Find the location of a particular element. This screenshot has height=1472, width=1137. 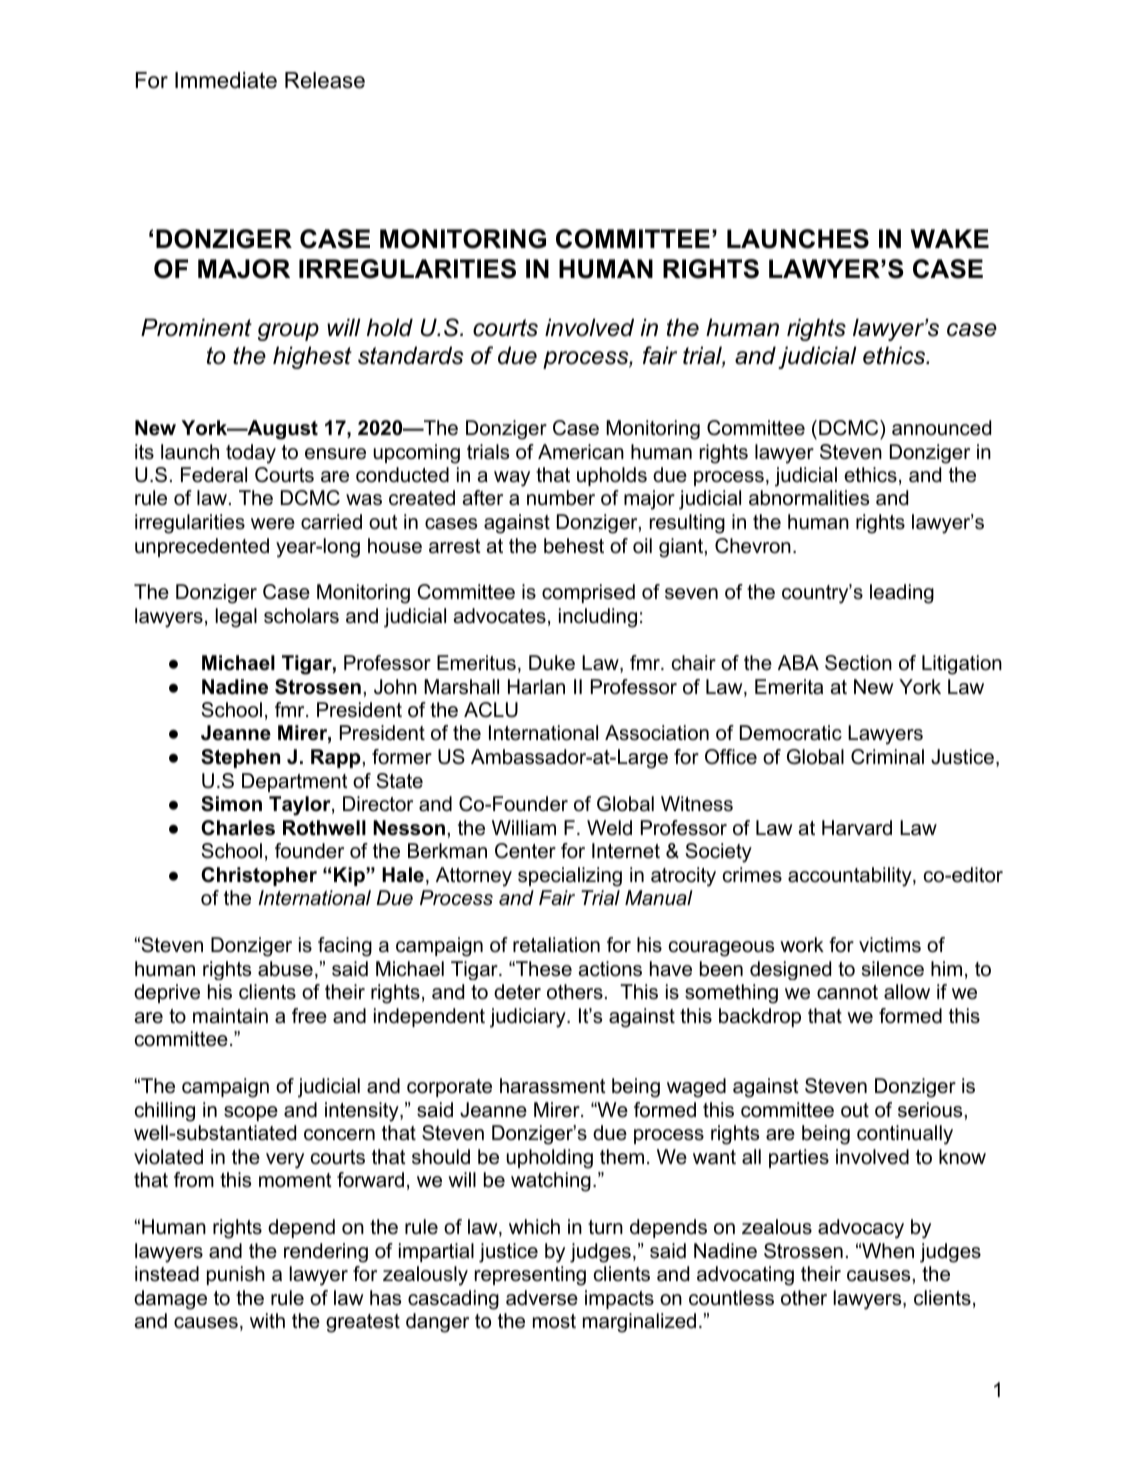

specializing is located at coordinates (570, 877).
